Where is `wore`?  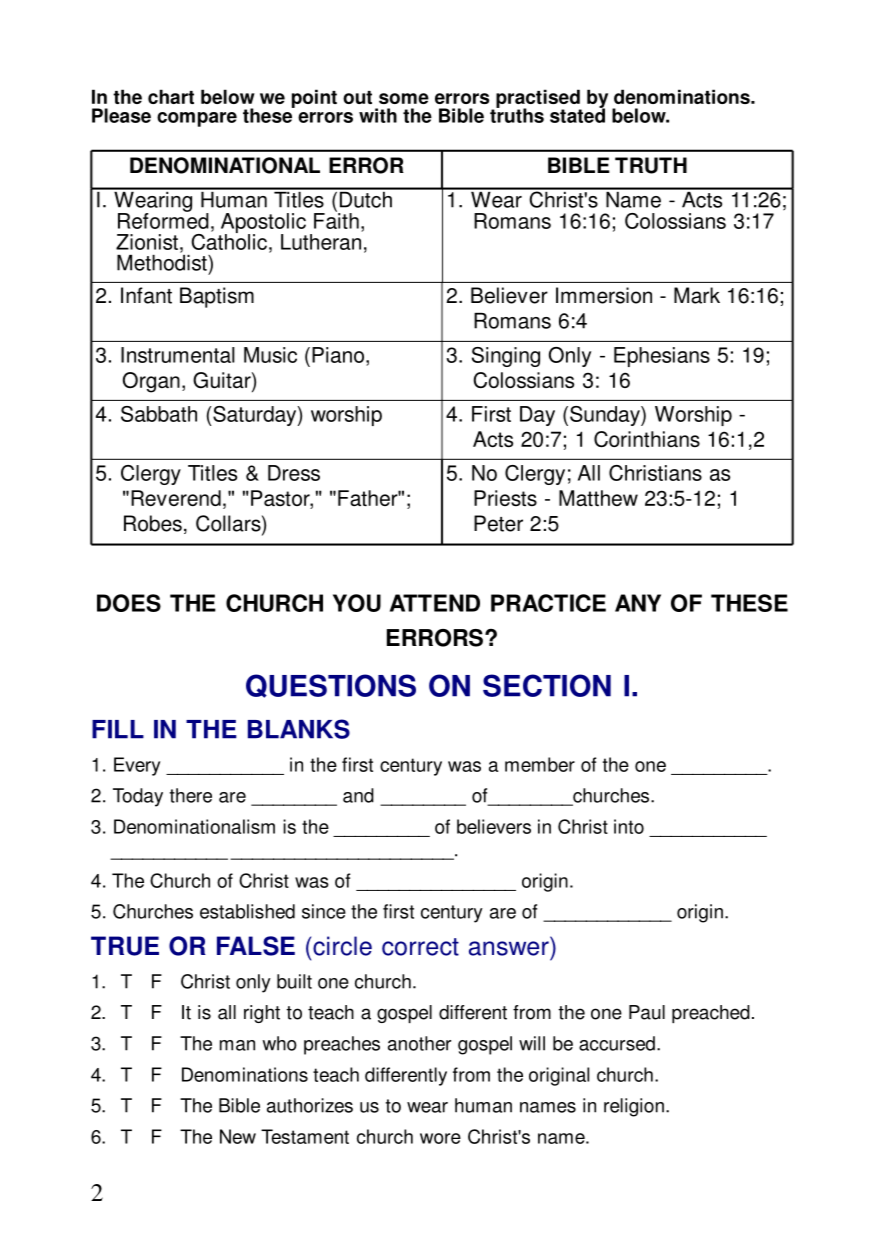 wore is located at coordinates (440, 1138).
